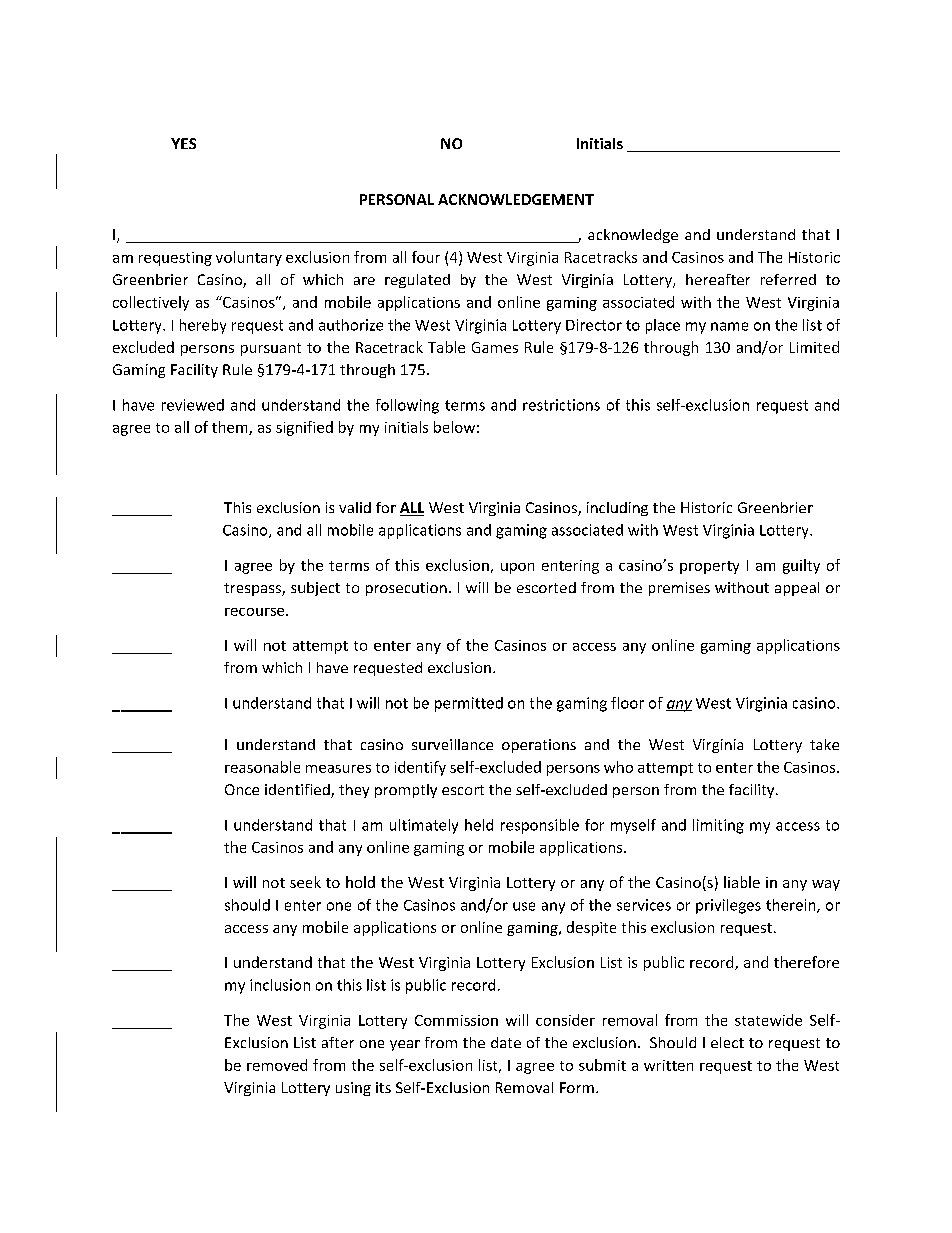  Describe the element at coordinates (452, 744) in the screenshot. I see `surveillance` at that location.
